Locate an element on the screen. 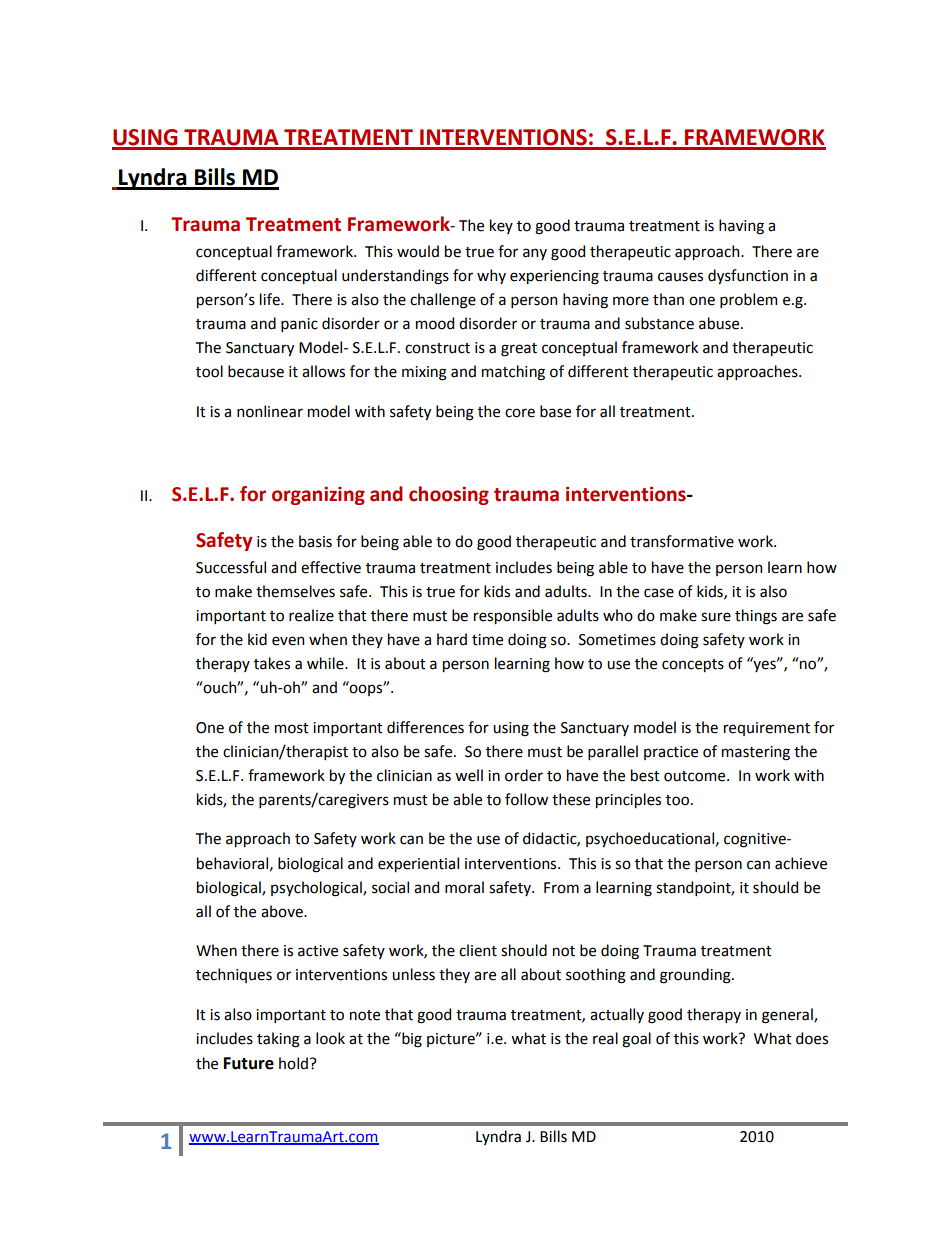  most is located at coordinates (292, 728).
